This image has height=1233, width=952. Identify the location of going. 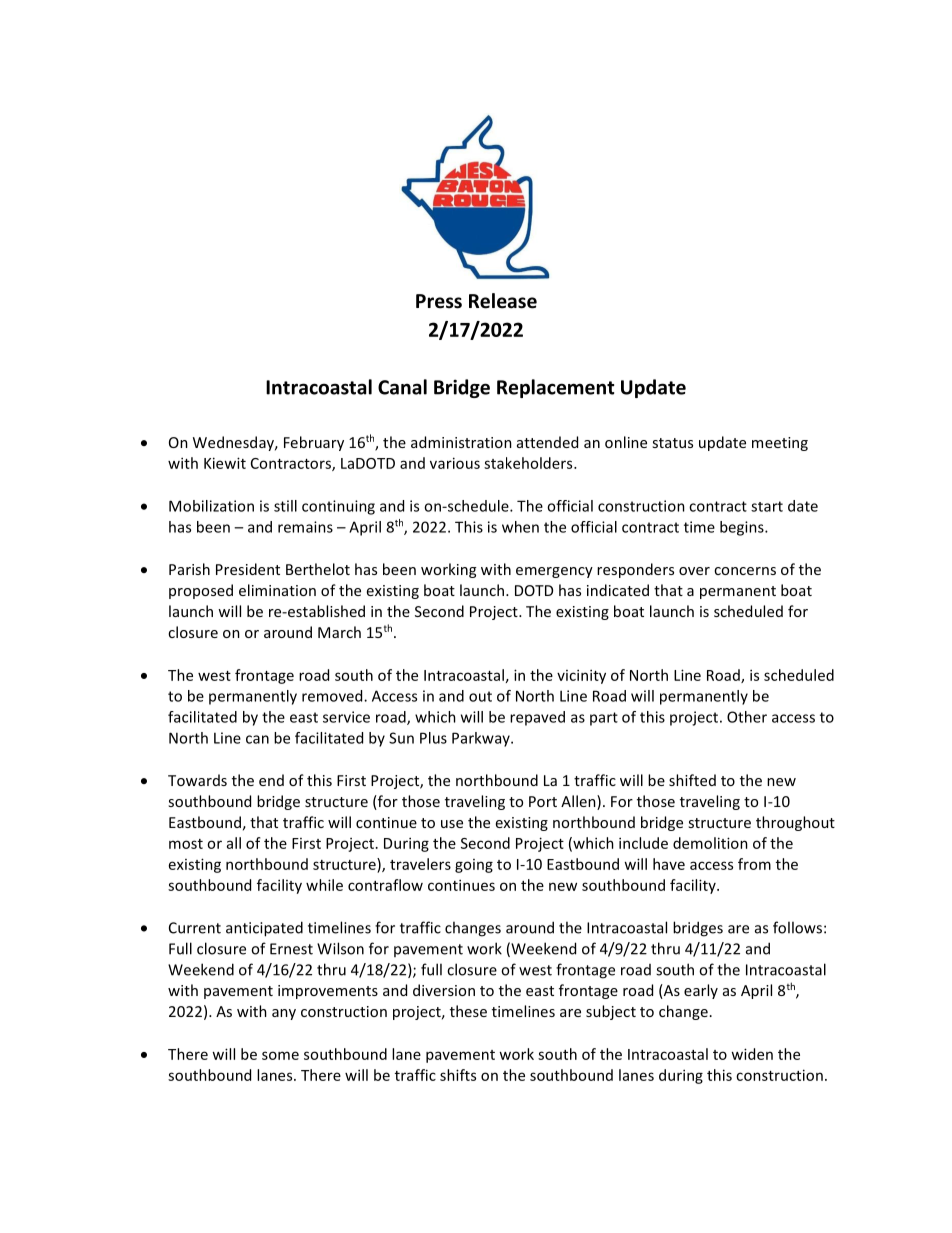
(474, 866).
